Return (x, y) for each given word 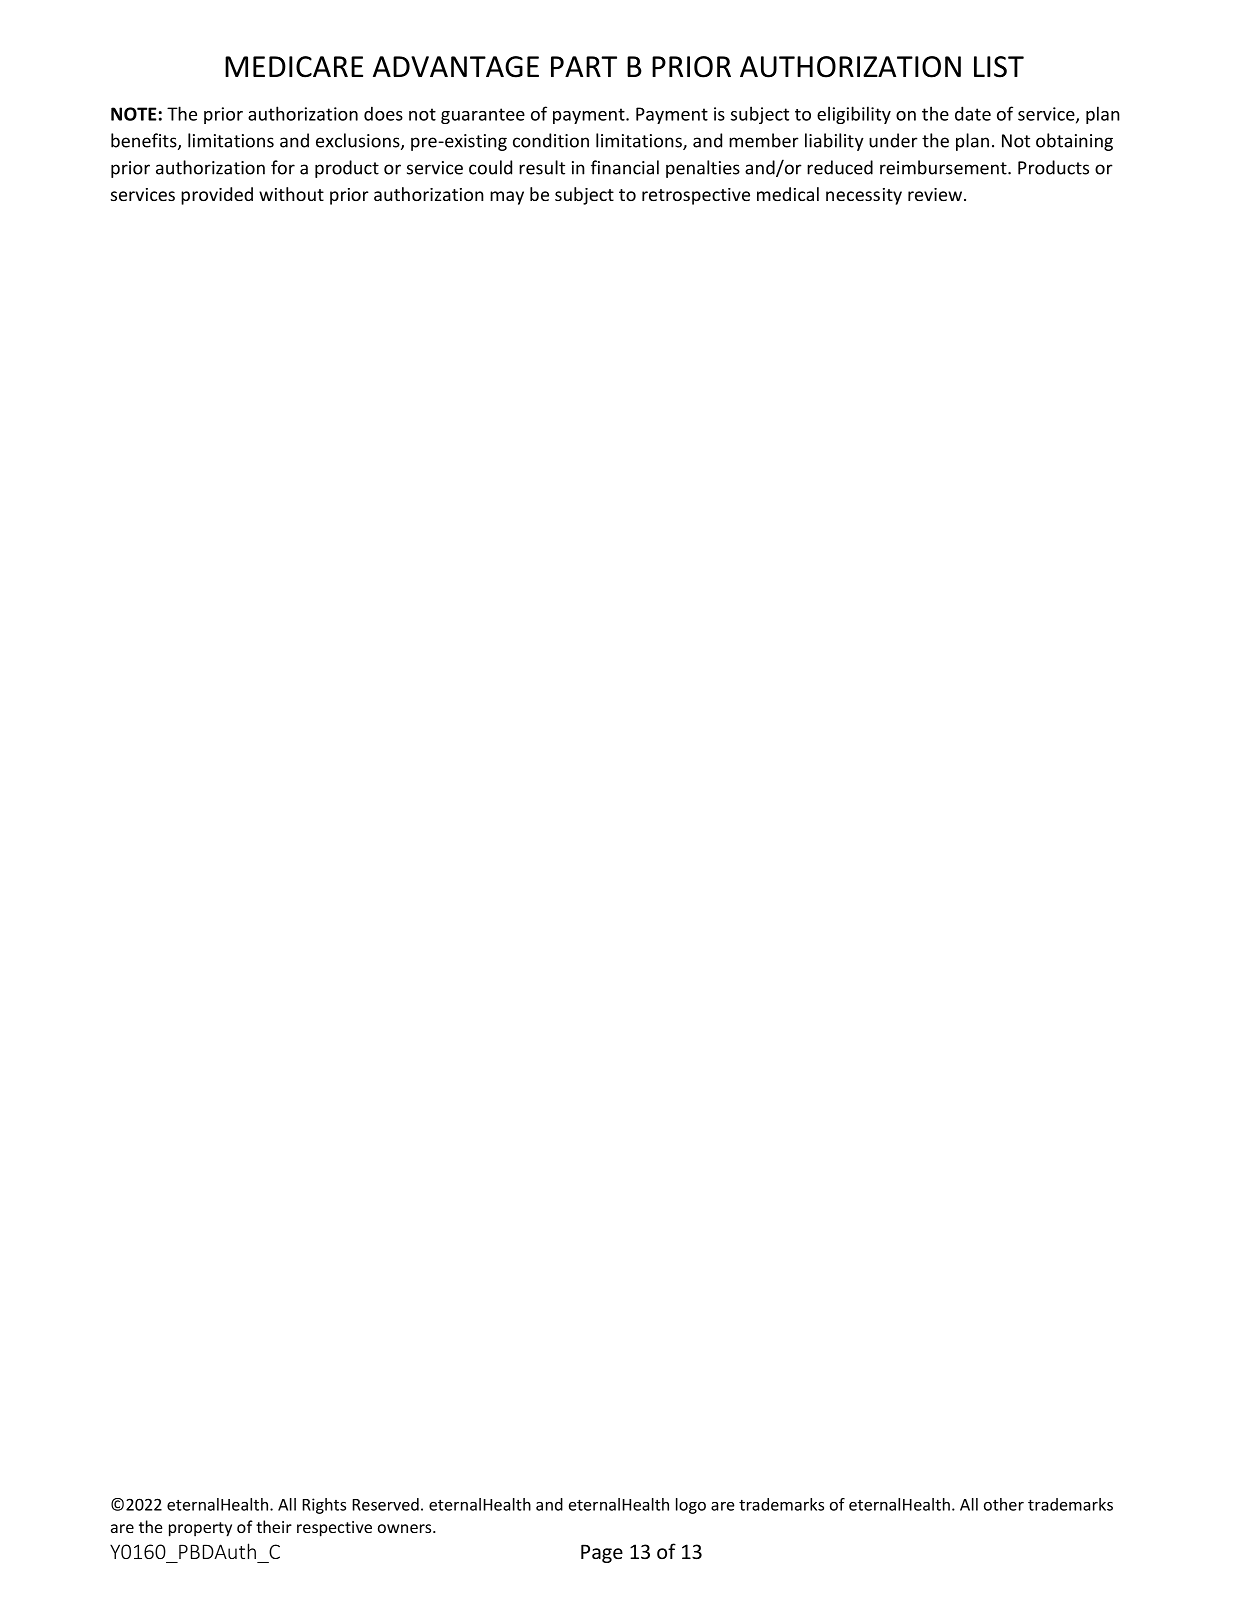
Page (602, 1553)
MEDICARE (294, 67)
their (274, 1526)
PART (584, 66)
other (1004, 1504)
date (973, 113)
